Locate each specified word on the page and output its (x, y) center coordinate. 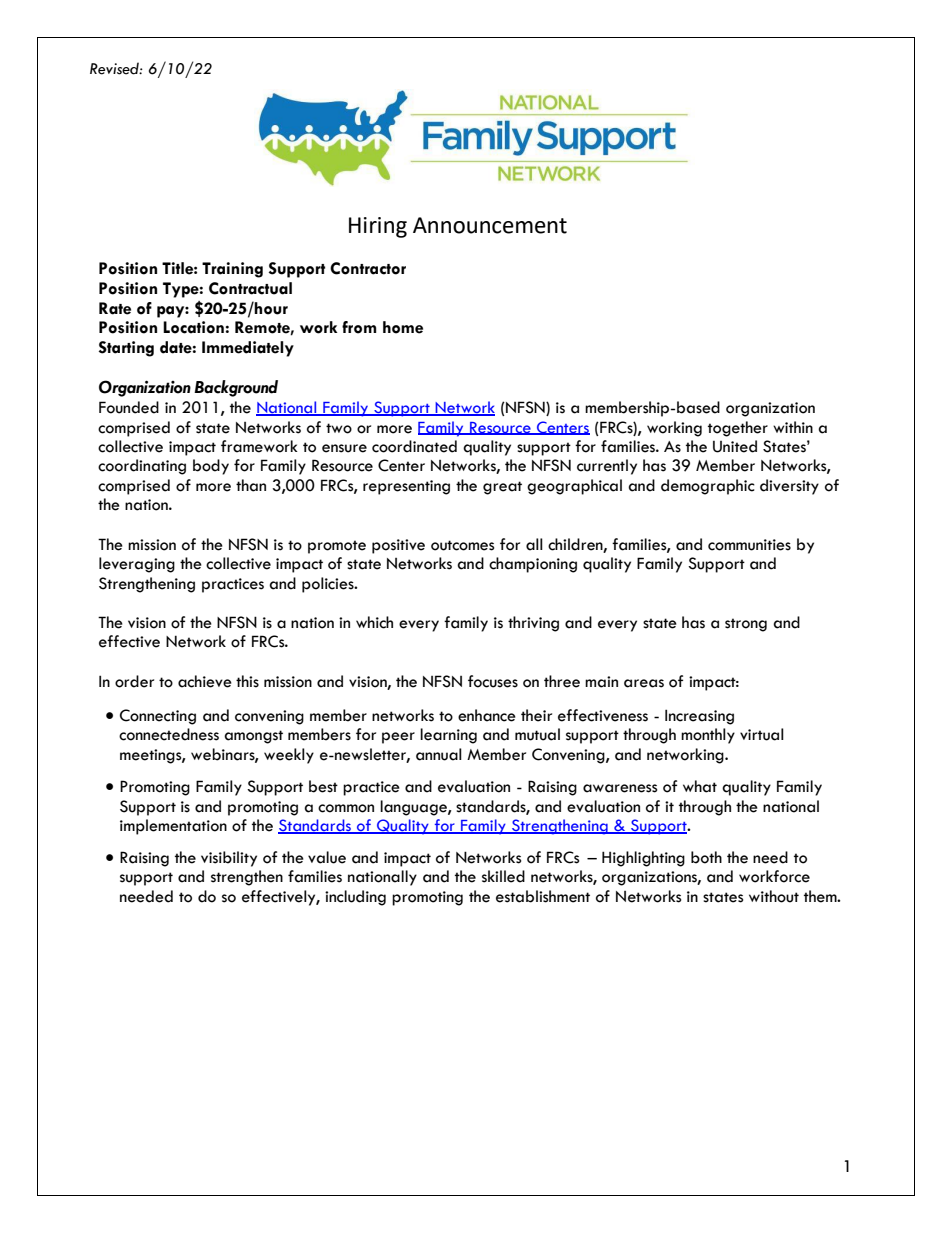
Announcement (490, 225)
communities (749, 545)
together (738, 429)
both (706, 857)
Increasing (699, 717)
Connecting (158, 717)
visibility (229, 859)
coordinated (414, 446)
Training (232, 270)
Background (236, 388)
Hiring (378, 227)
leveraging (137, 565)
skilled (503, 876)
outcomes (462, 545)
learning (448, 736)
